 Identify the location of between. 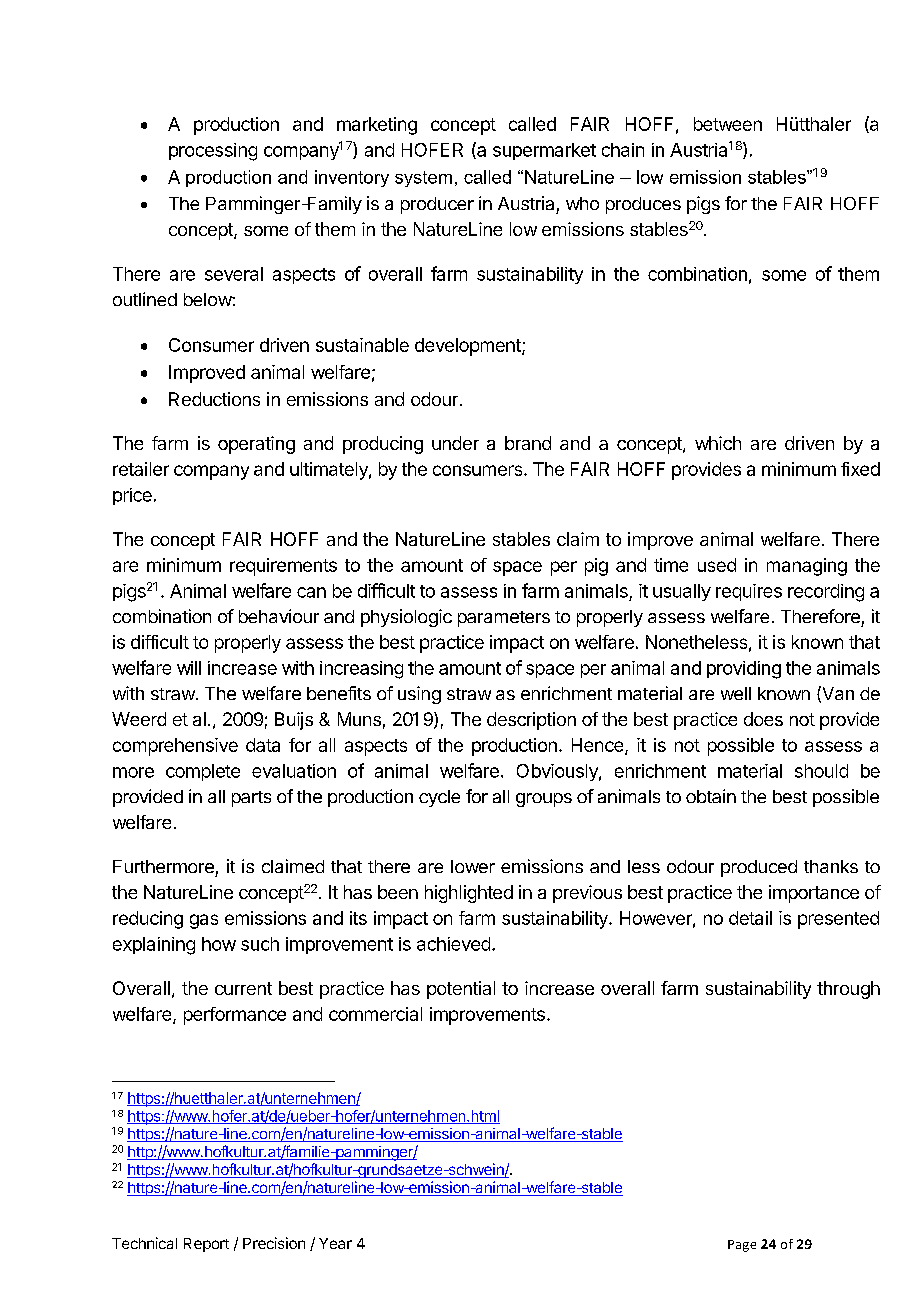
(728, 124).
